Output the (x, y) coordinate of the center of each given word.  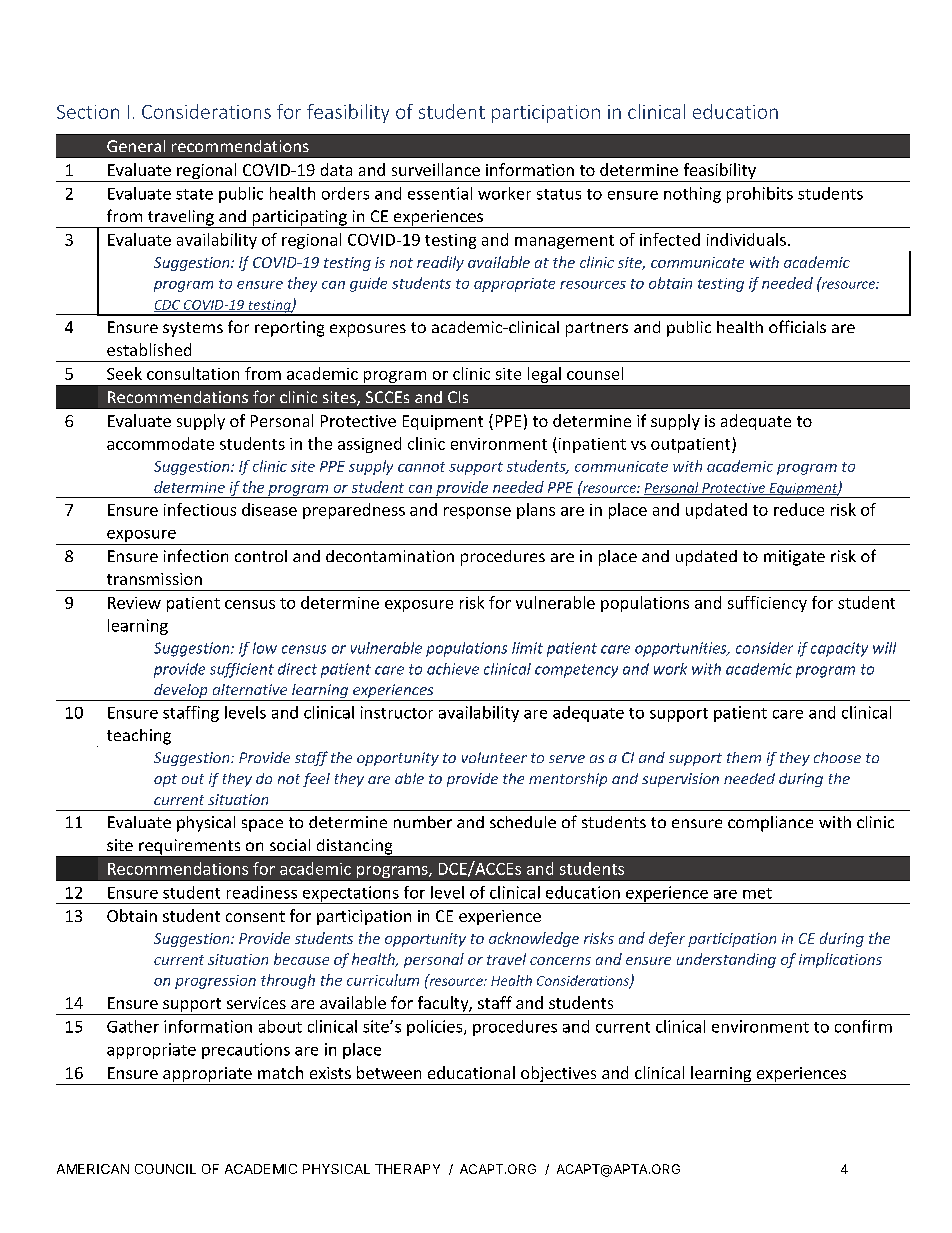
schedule (523, 822)
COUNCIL (165, 1169)
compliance (770, 824)
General (136, 146)
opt (165, 780)
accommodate (160, 443)
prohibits (760, 195)
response (477, 513)
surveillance (436, 169)
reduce (799, 509)
